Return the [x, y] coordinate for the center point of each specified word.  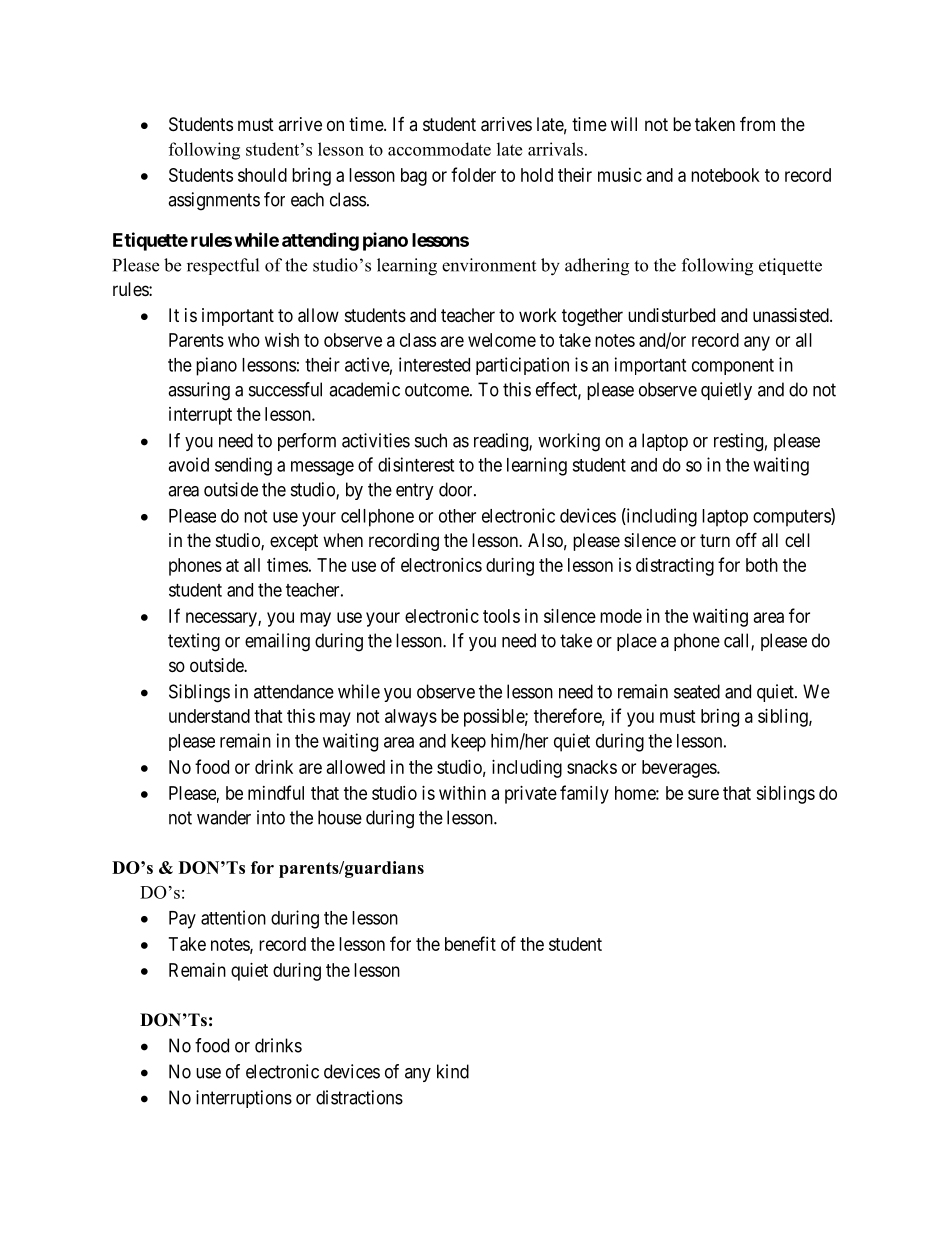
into [271, 817]
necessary [222, 619]
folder [473, 174]
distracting [675, 567]
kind [453, 1071]
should [262, 175]
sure [703, 794]
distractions [359, 1097]
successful [285, 389]
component [733, 367]
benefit [470, 943]
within [462, 793]
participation [522, 366]
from [757, 123]
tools [501, 616]
